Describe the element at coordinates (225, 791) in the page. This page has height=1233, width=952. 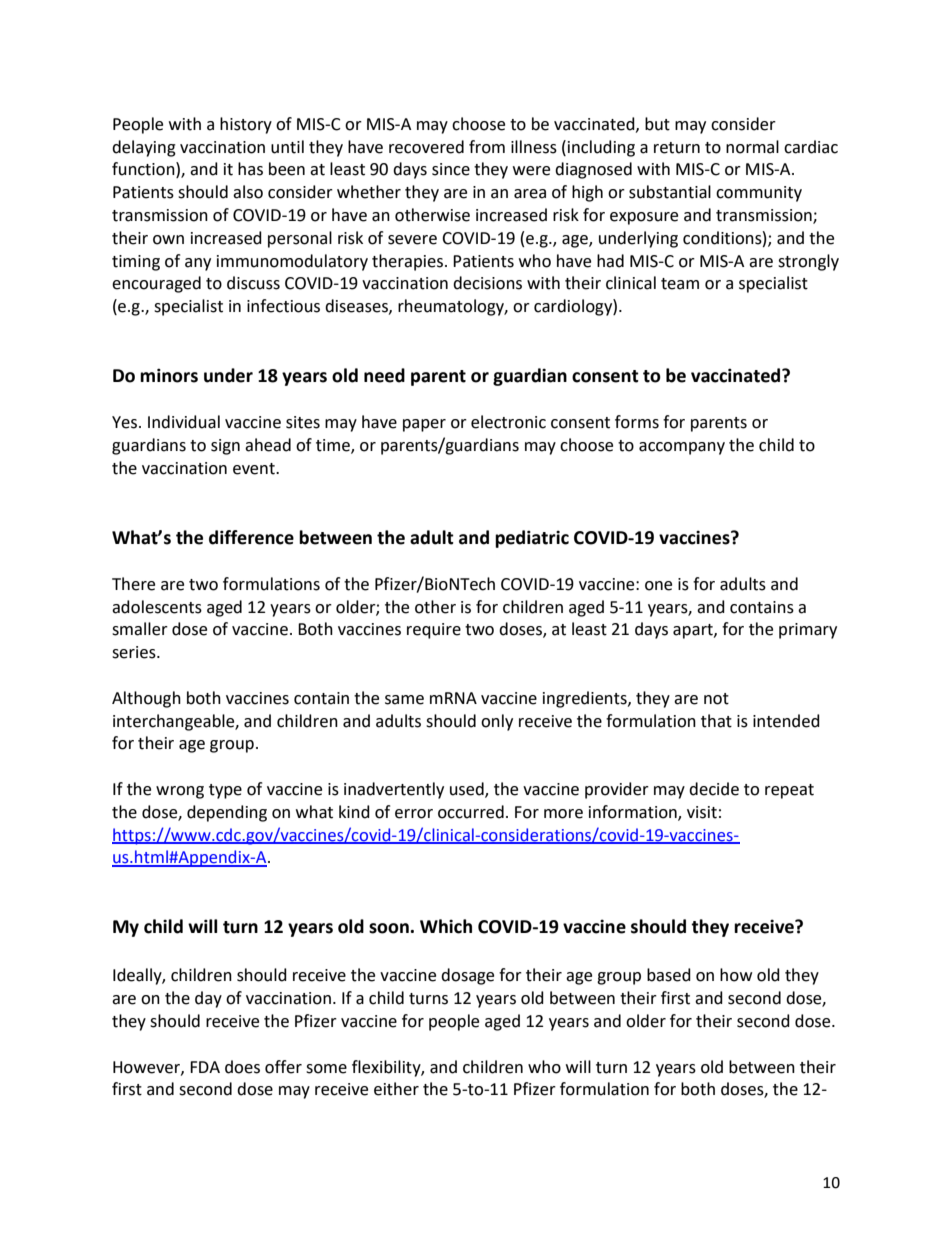
I see `type` at that location.
